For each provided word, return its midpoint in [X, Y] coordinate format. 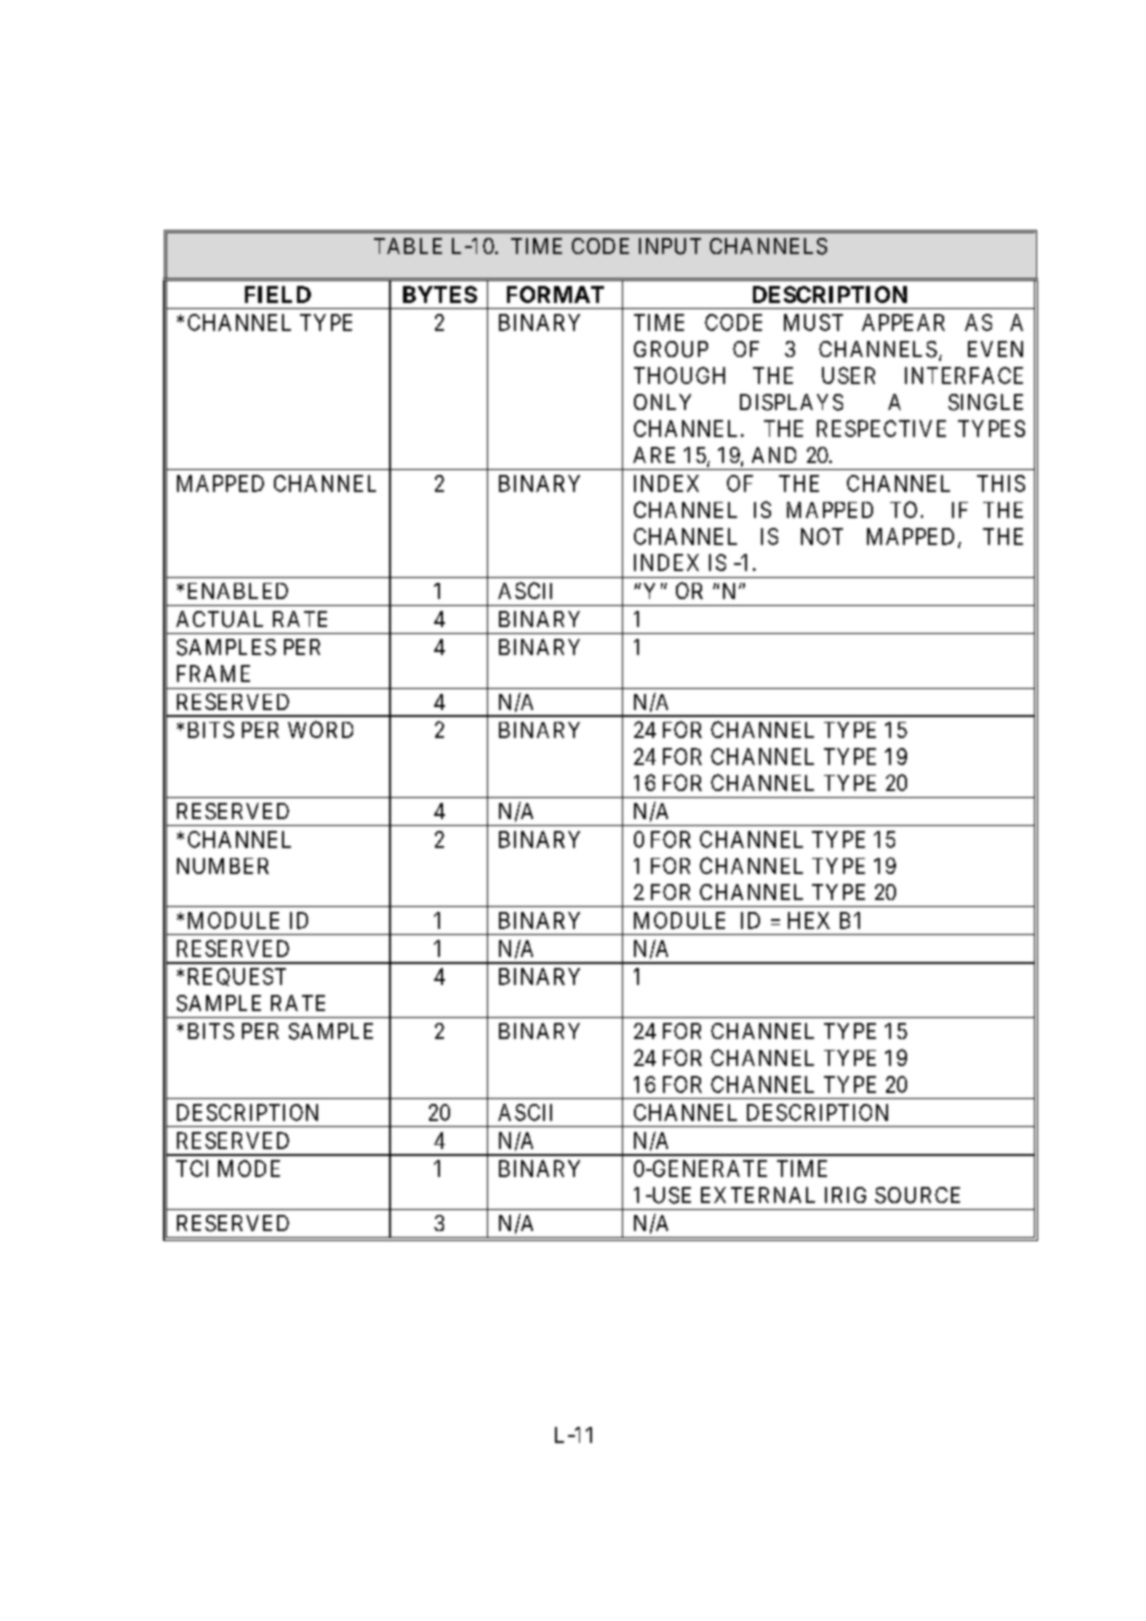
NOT [822, 536]
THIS [1001, 483]
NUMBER [223, 866]
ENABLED [238, 591]
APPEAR [903, 322]
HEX [809, 920]
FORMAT [555, 294]
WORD [320, 729]
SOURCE [917, 1195]
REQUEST [237, 977]
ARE [654, 455]
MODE [249, 1168]
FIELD [278, 294]
